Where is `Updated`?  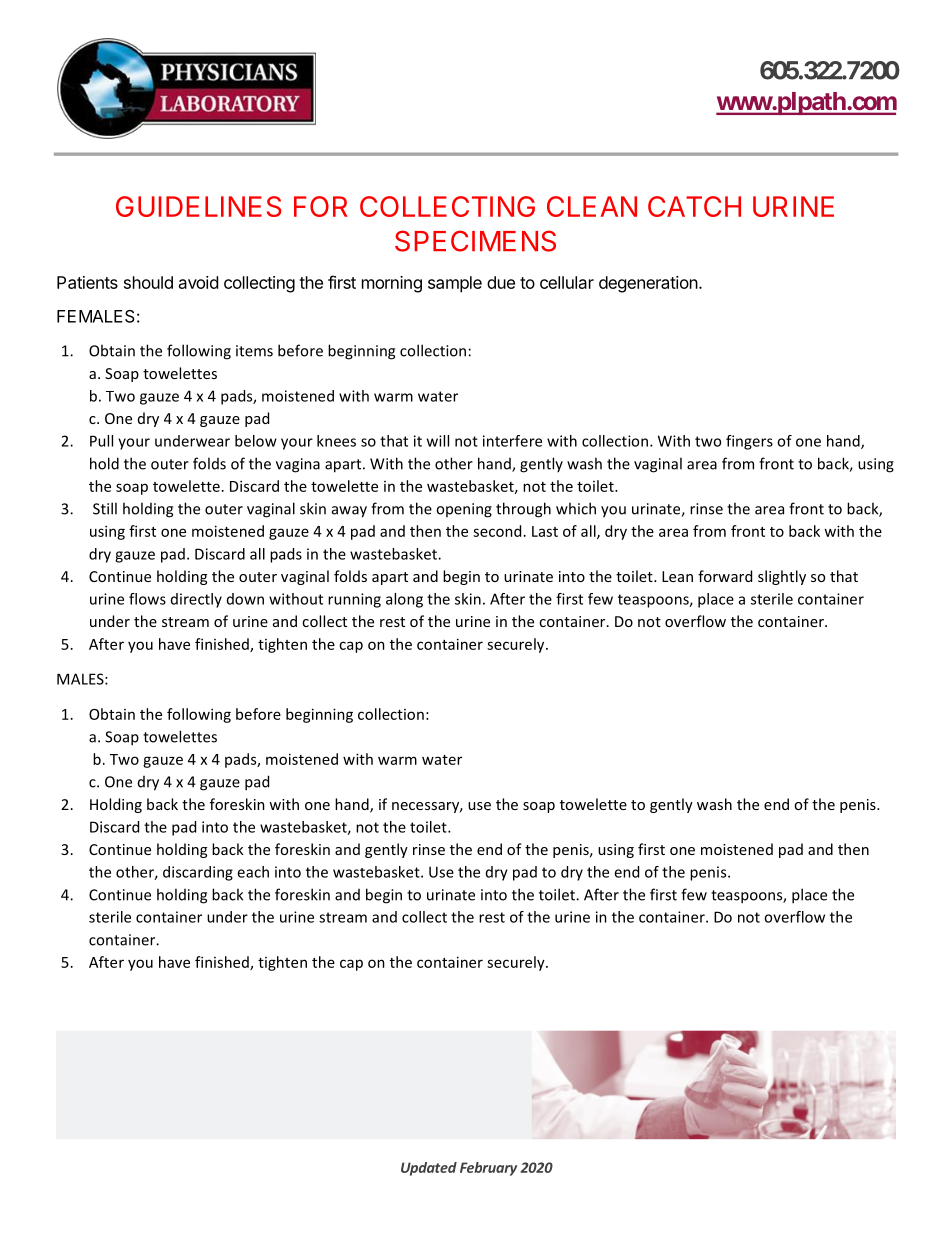 Updated is located at coordinates (429, 1169).
